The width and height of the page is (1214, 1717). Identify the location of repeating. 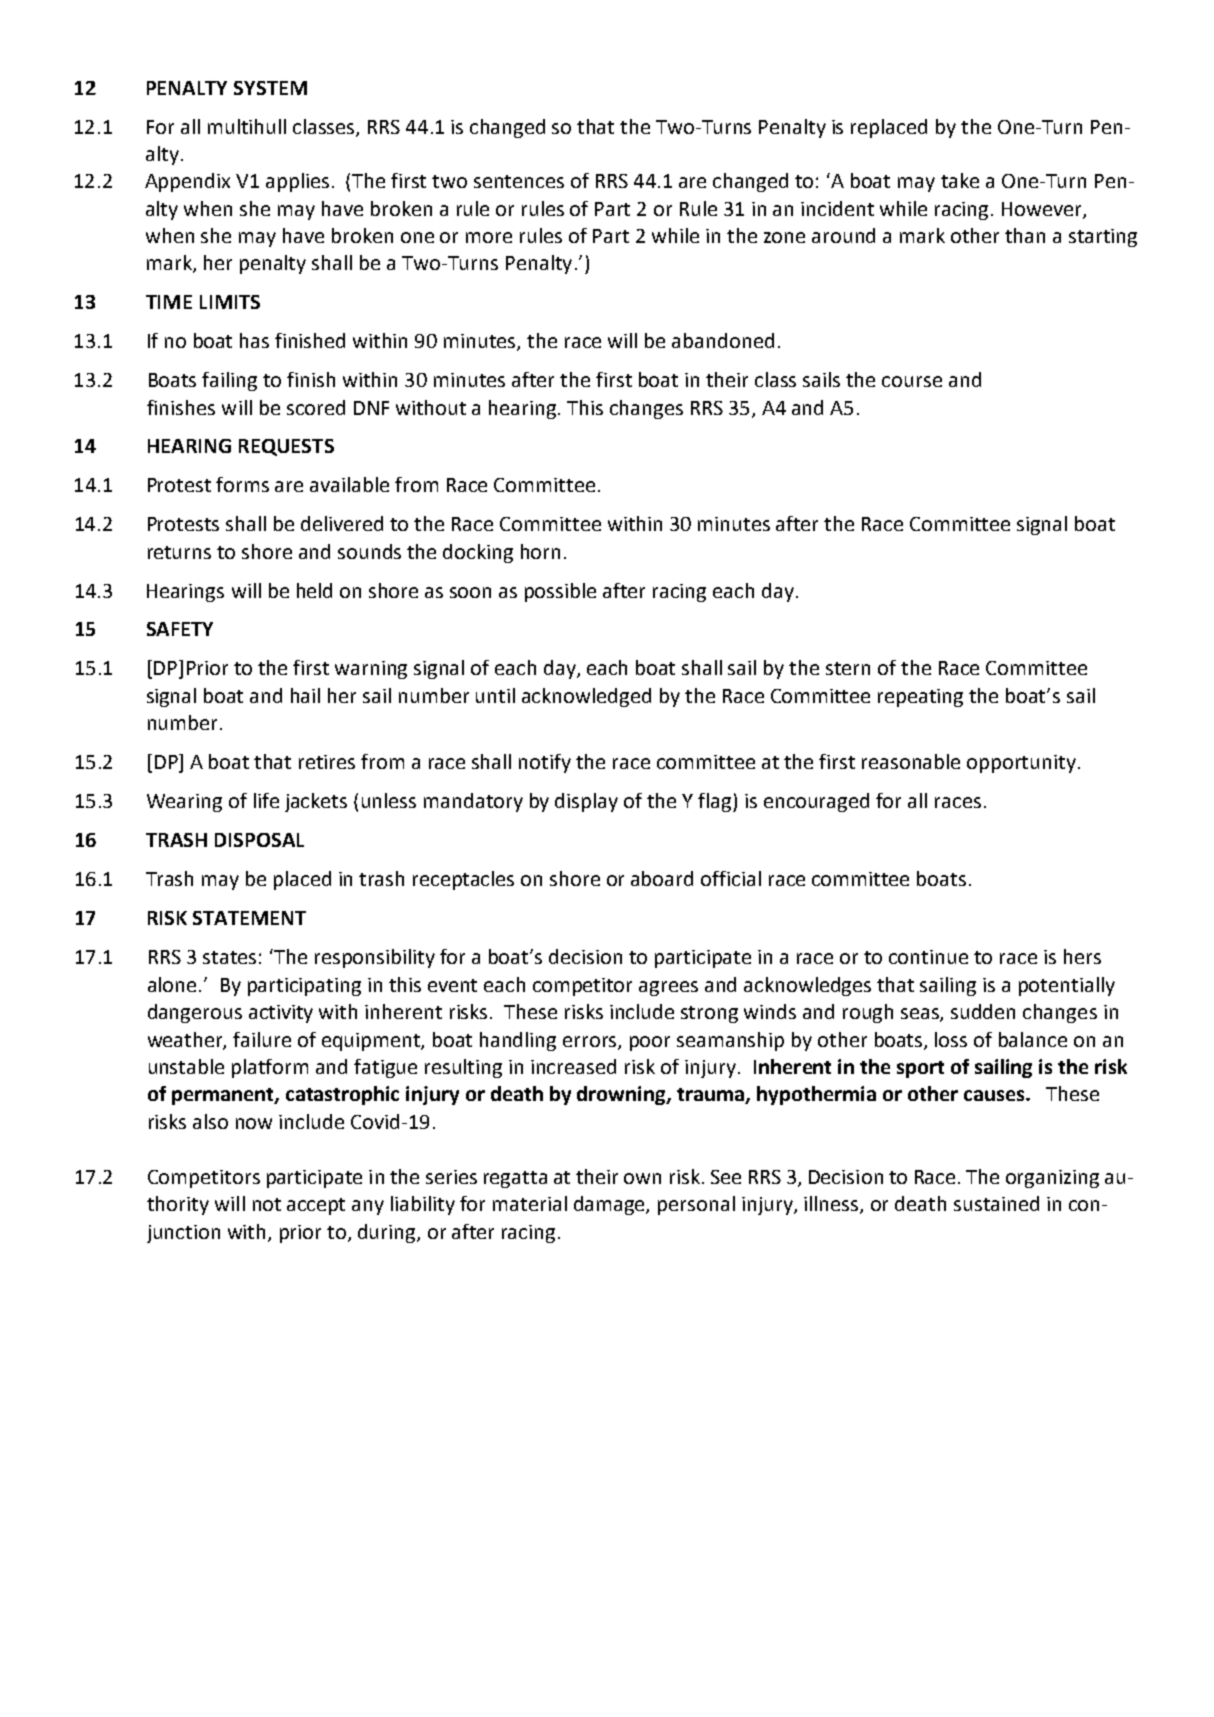
(920, 698).
